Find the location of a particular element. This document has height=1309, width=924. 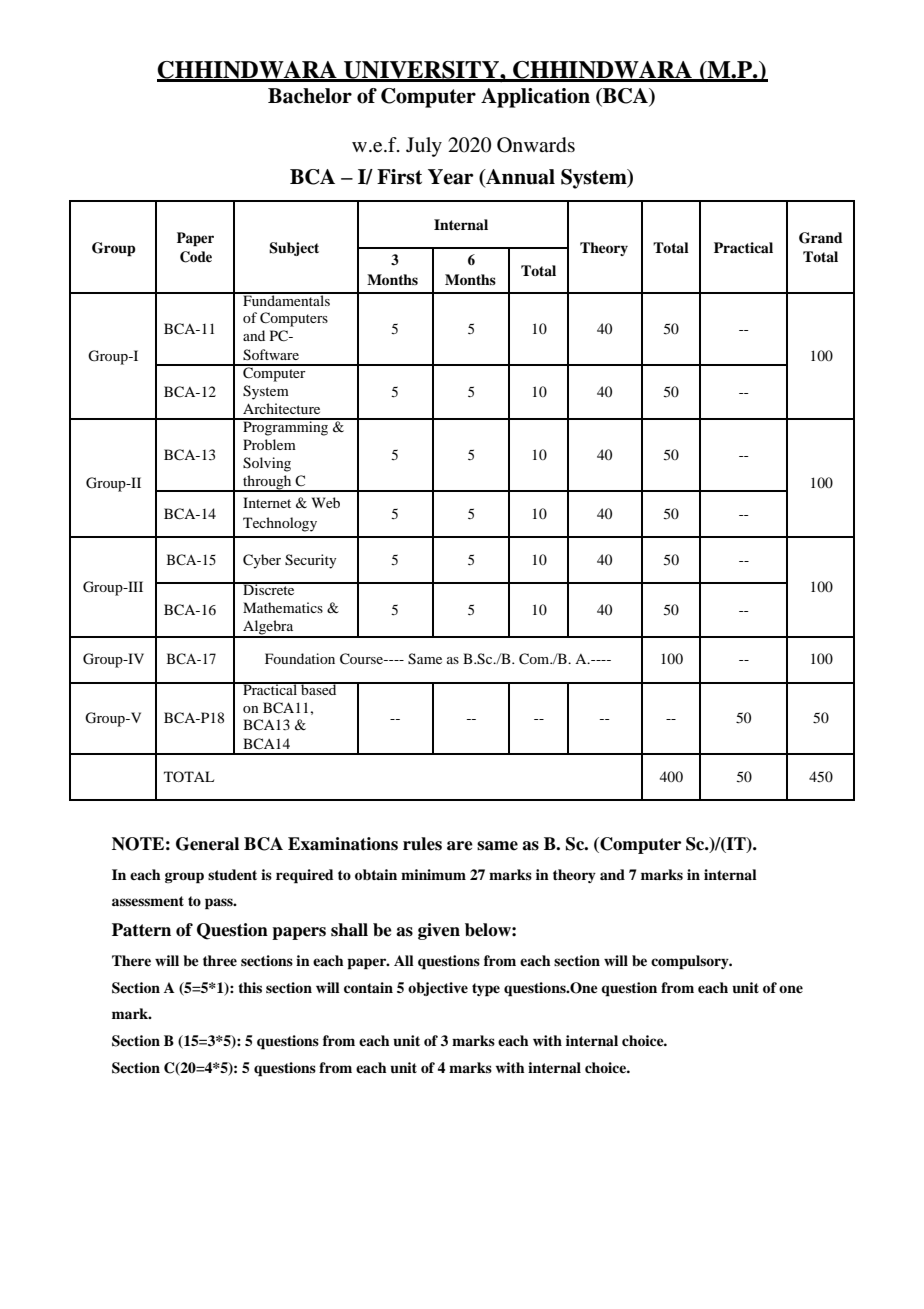

Cyber is located at coordinates (262, 561).
